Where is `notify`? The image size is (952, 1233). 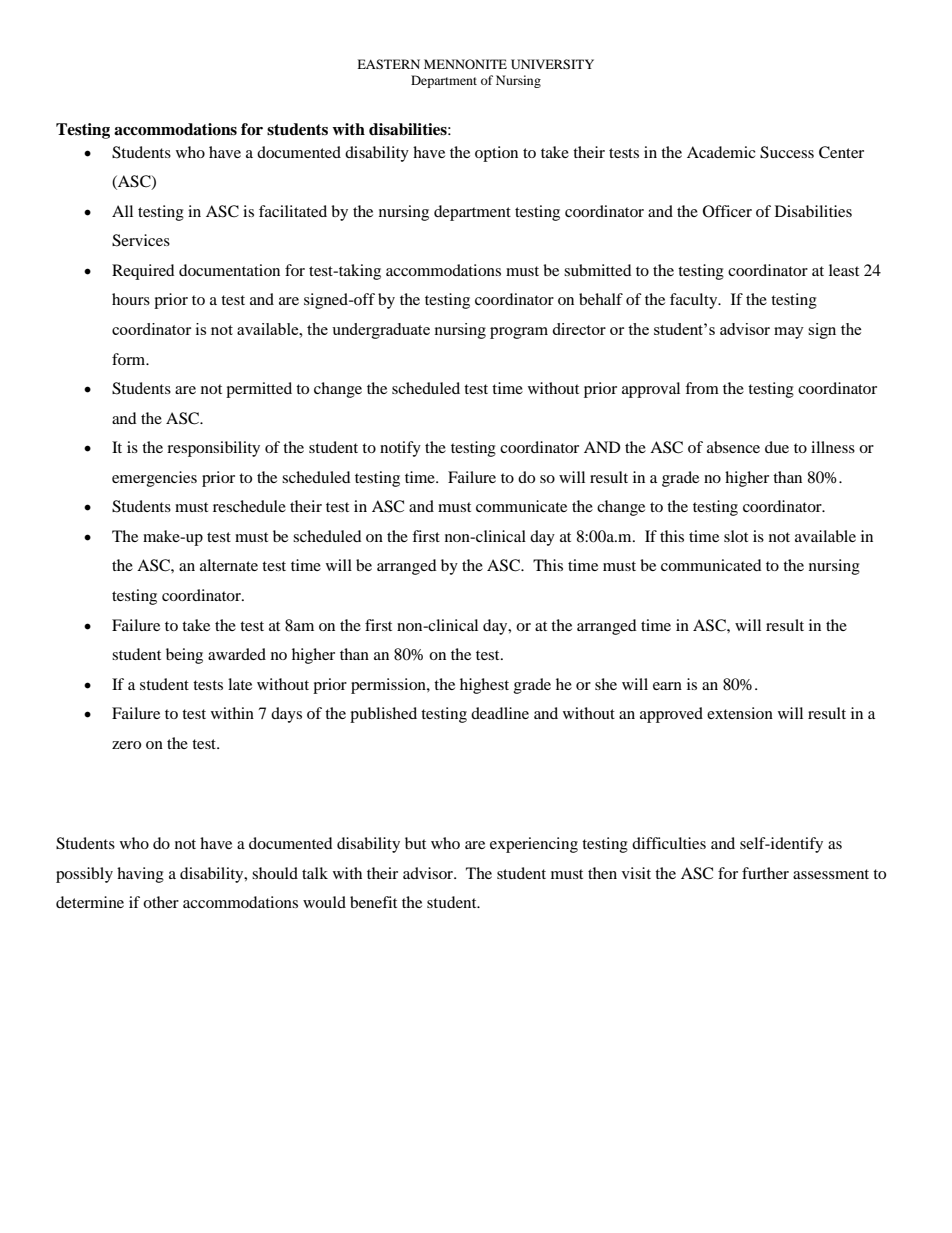
notify is located at coordinates (400, 449).
